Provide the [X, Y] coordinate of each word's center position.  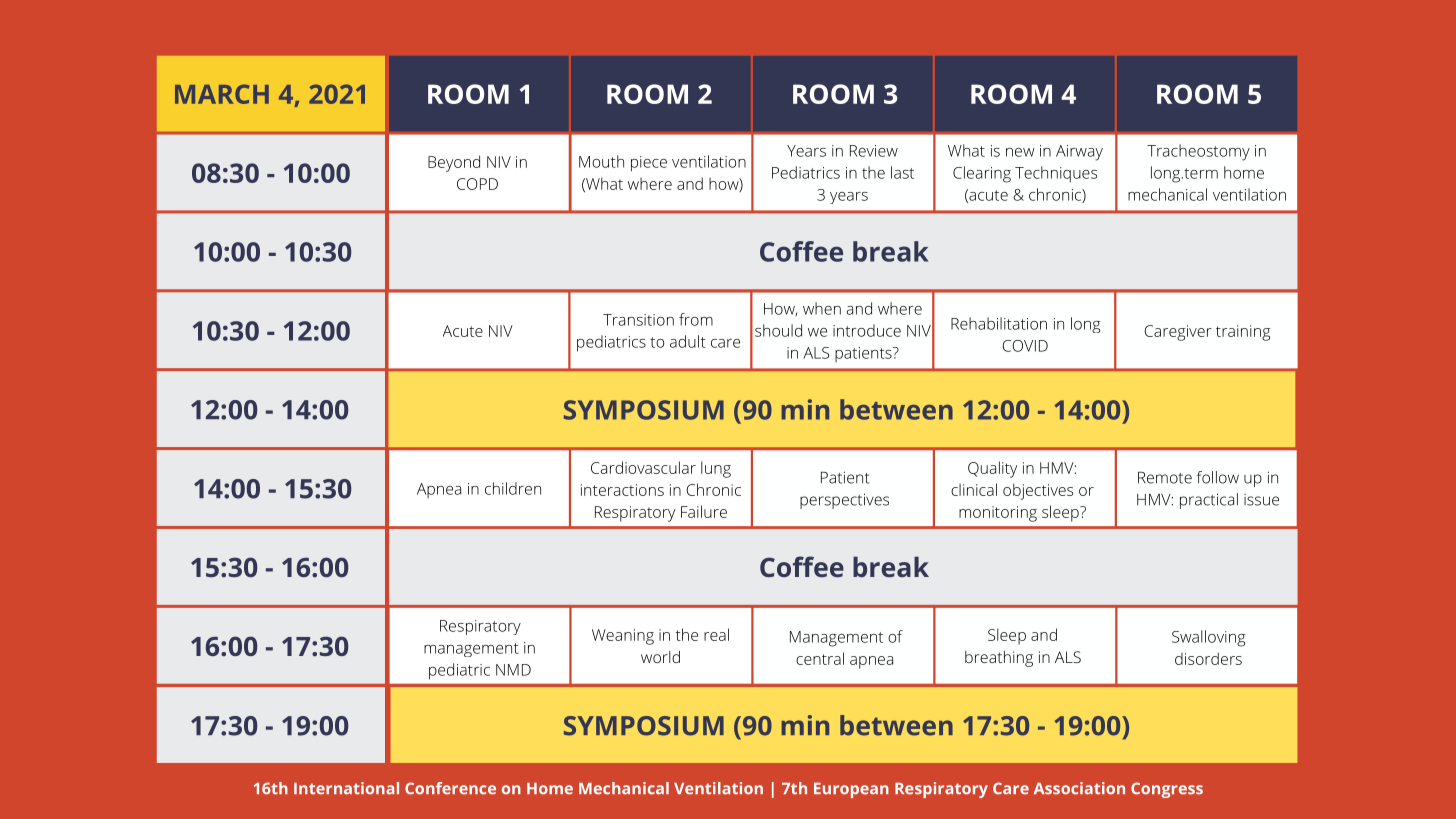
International [346, 788]
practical [1209, 501]
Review [874, 151]
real [716, 634]
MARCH [222, 94]
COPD [477, 184]
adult [688, 341]
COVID [1025, 346]
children [513, 488]
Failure [704, 511]
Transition [638, 320]
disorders [1208, 658]
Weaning [623, 637]
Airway [1079, 153]
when [822, 308]
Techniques [1056, 174]
